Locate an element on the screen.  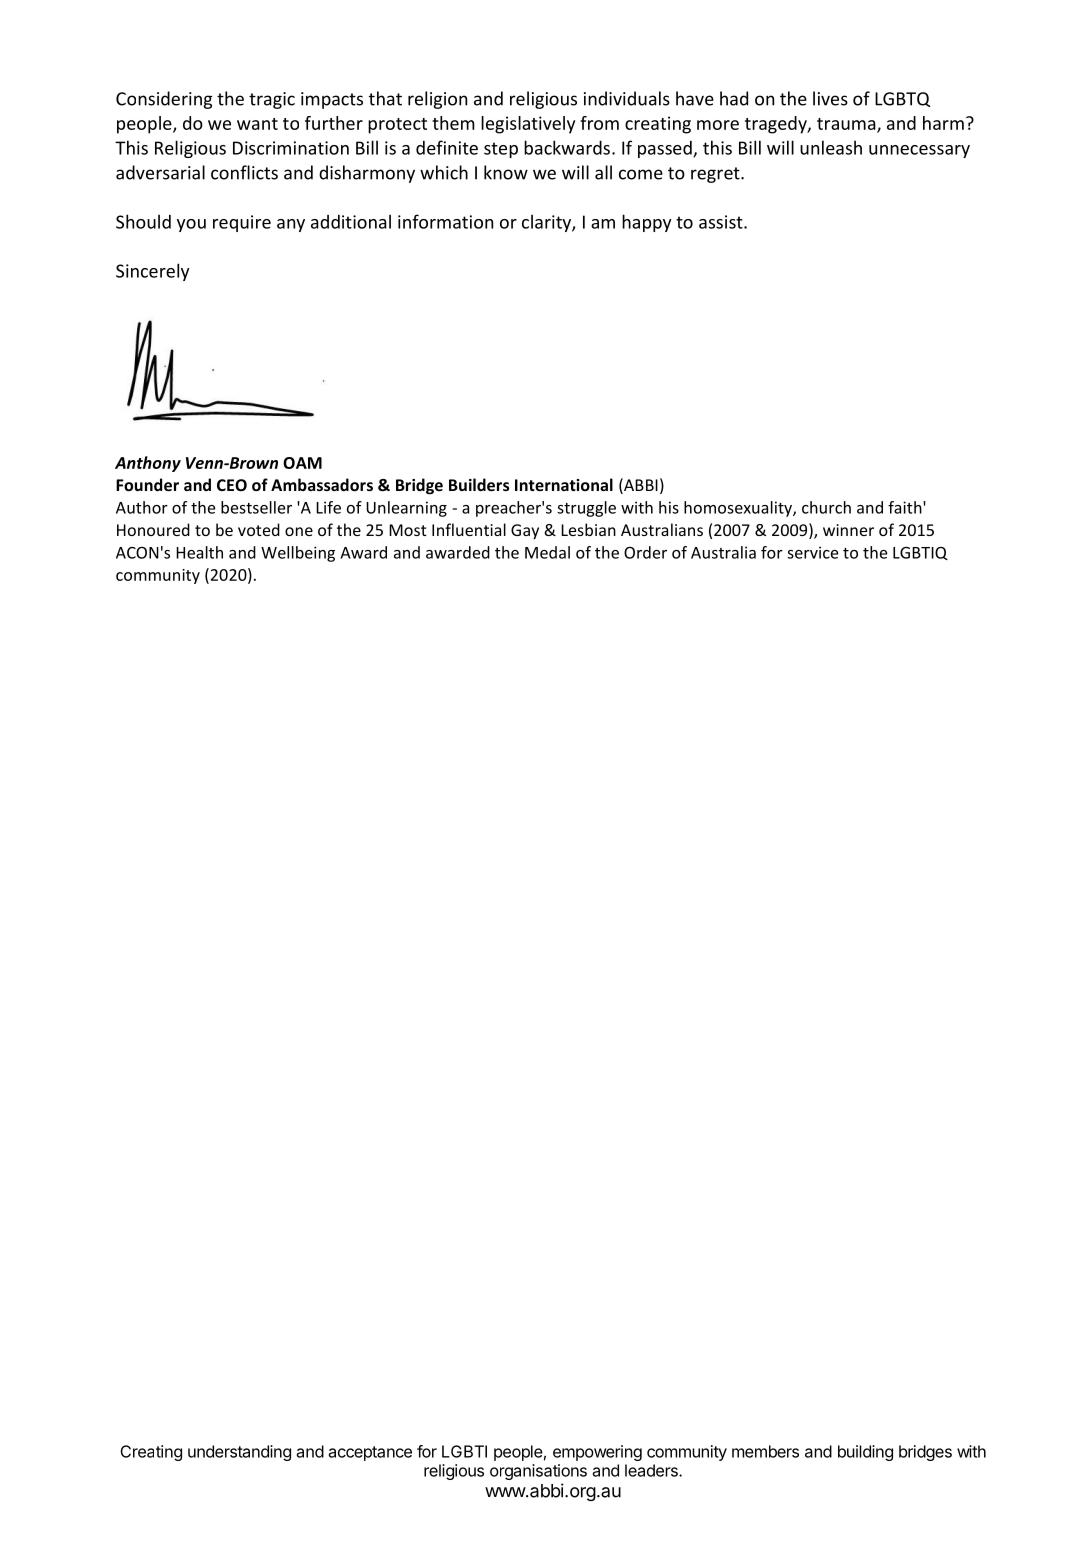
CEO is located at coordinates (232, 485).
